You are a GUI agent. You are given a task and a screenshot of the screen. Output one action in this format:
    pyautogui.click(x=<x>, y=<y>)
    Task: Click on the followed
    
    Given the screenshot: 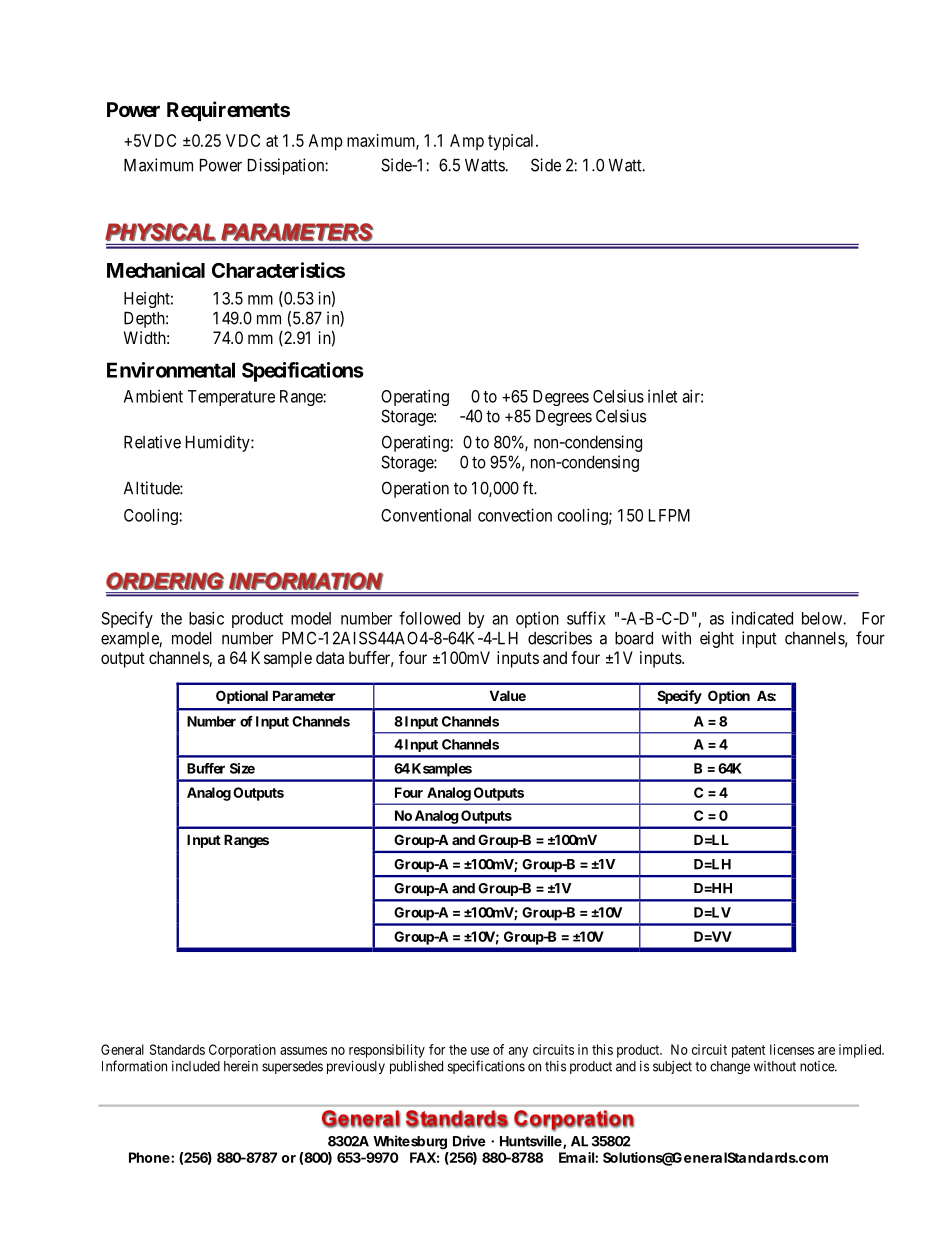 What is the action you would take?
    pyautogui.click(x=429, y=618)
